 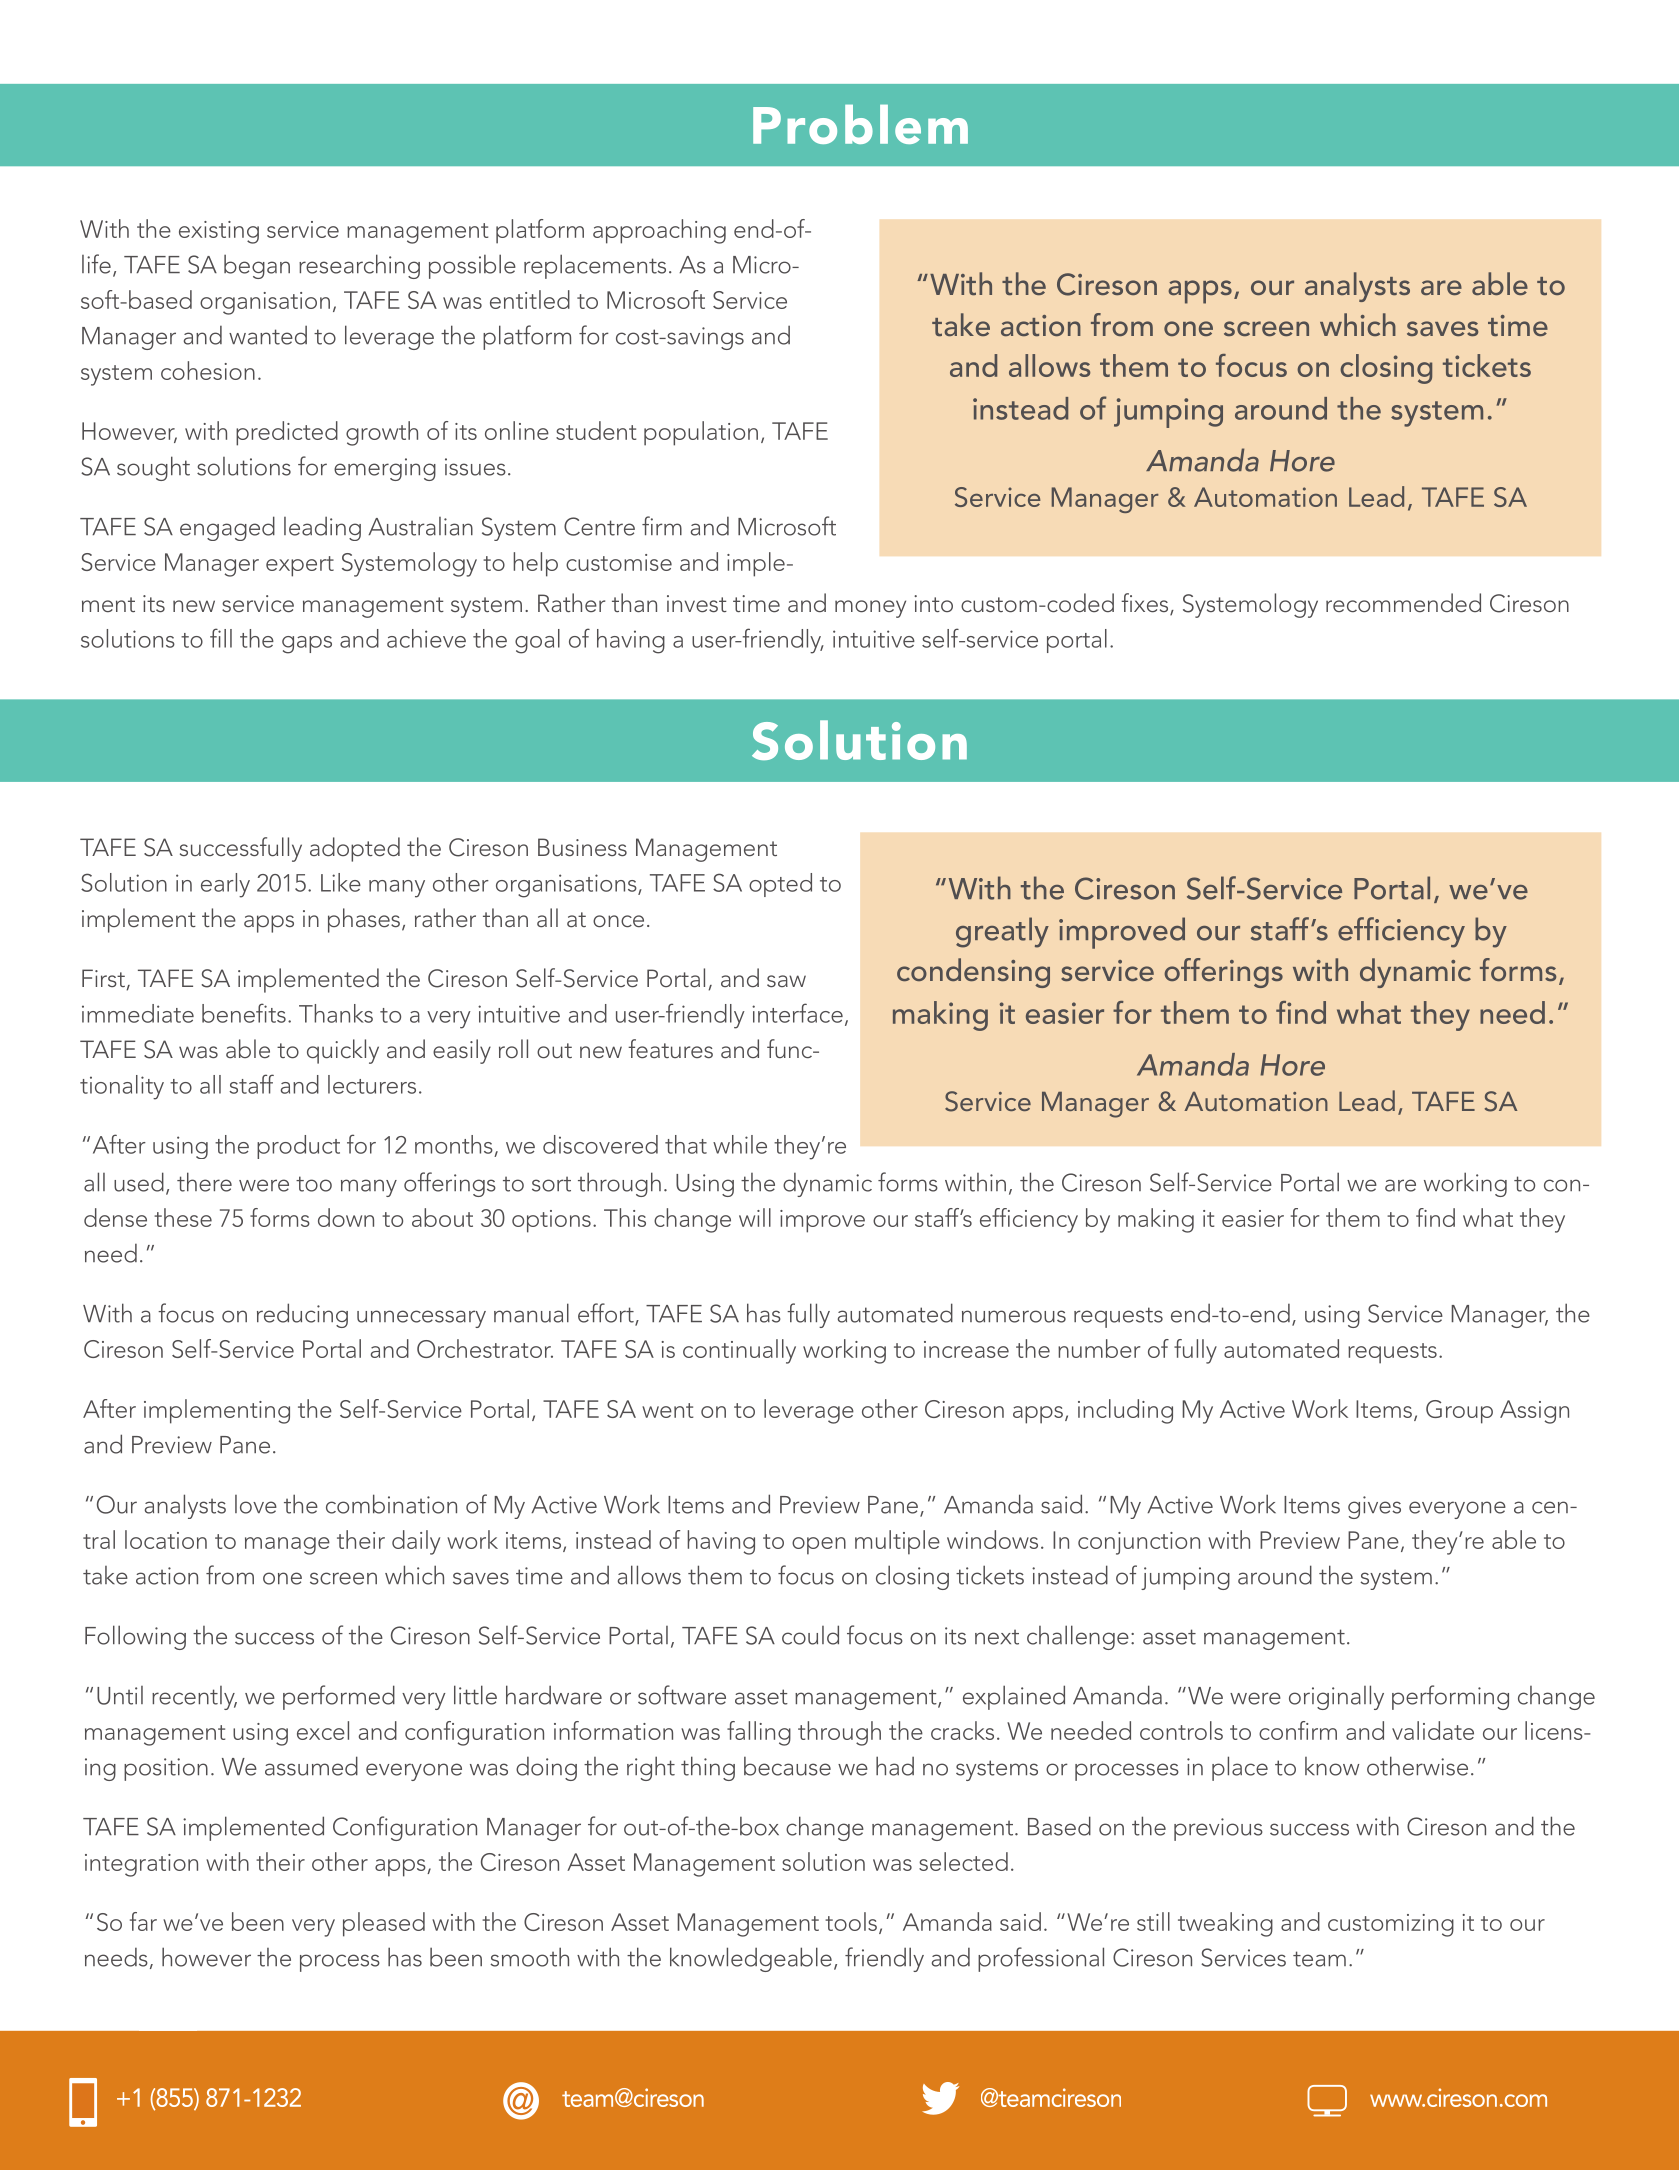 What do you see at coordinates (302, 1315) in the screenshot?
I see `reducing` at bounding box center [302, 1315].
